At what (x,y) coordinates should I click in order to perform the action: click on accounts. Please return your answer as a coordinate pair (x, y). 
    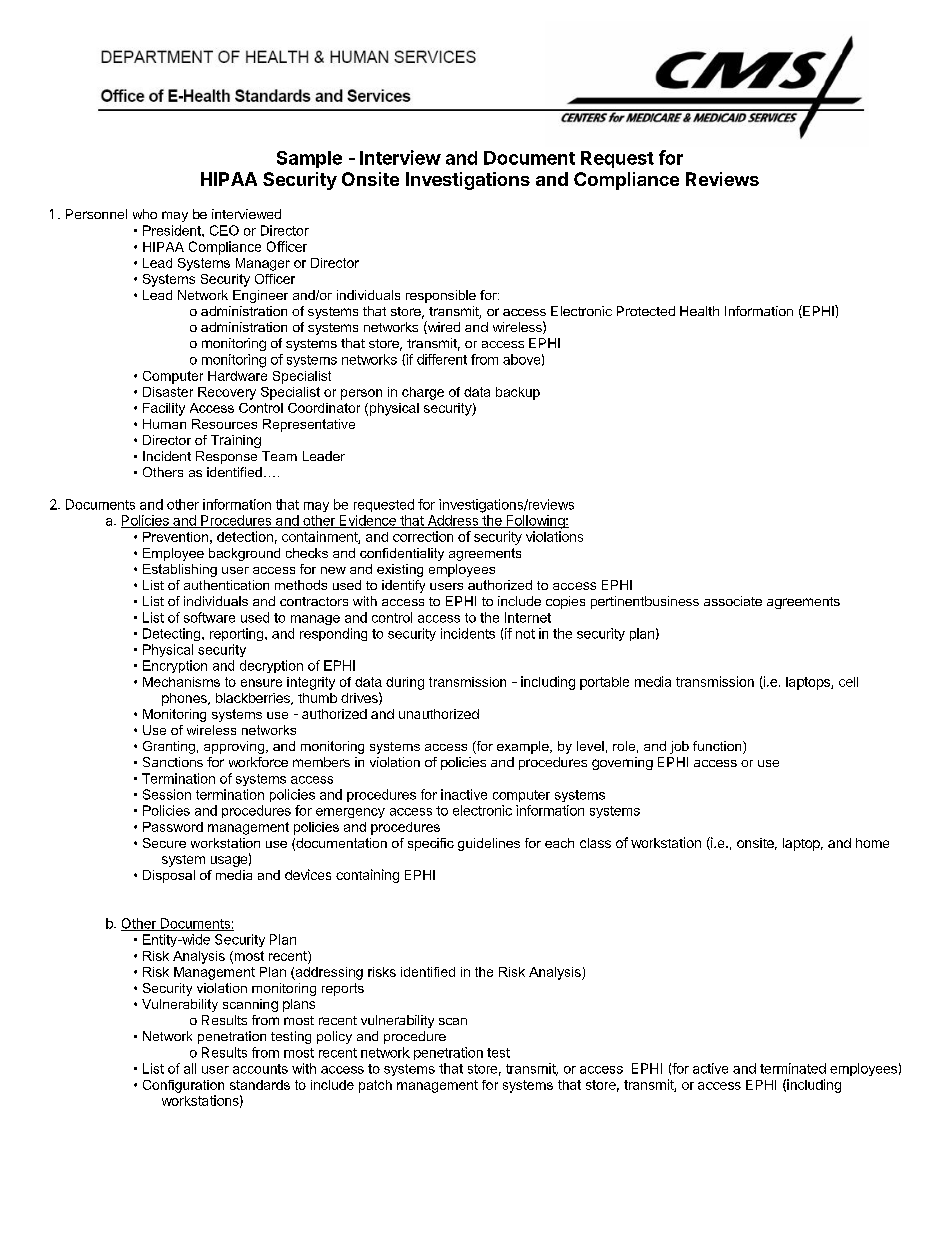
    Looking at the image, I should click on (260, 1069).
